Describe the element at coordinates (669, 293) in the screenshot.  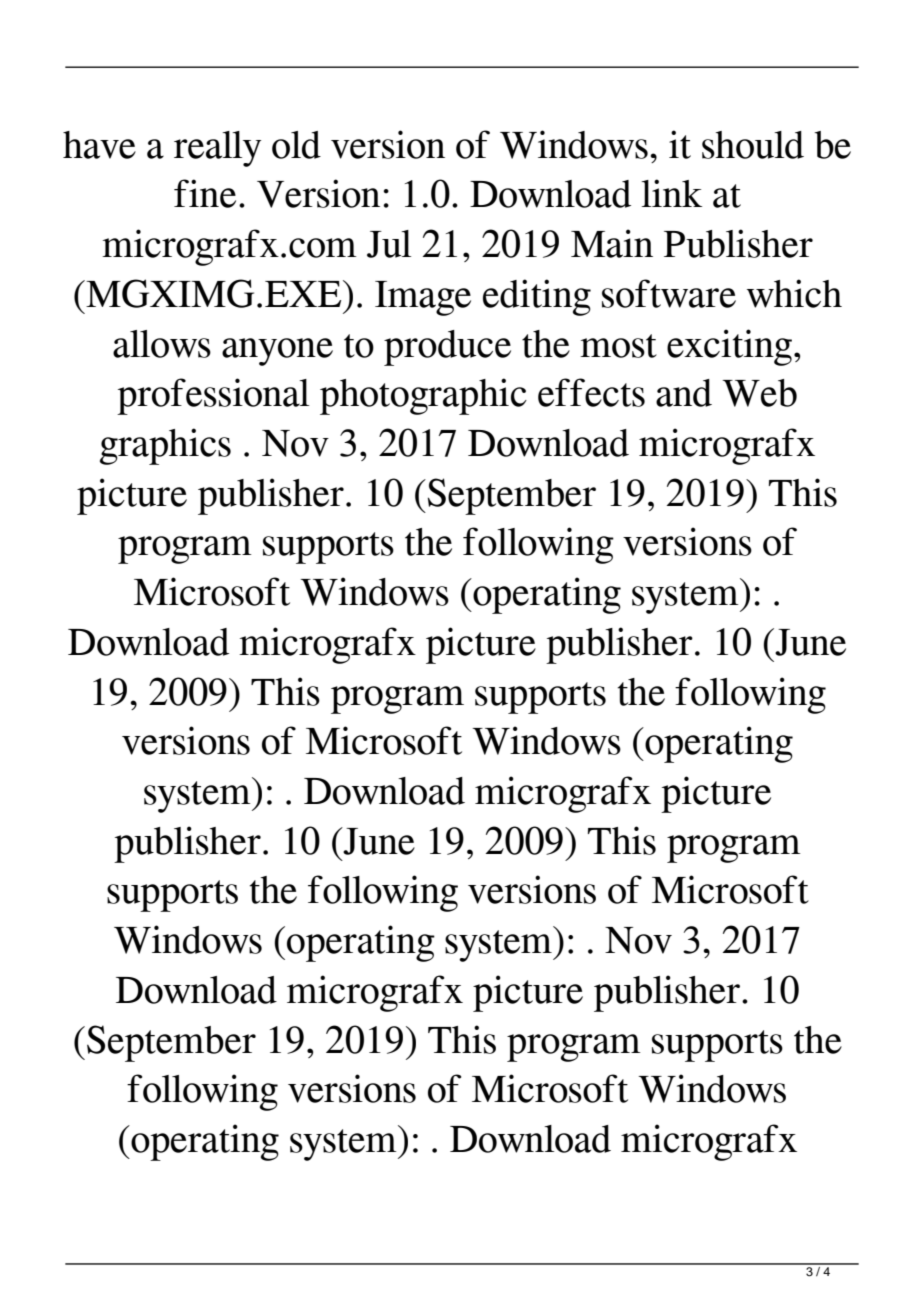
I see `software` at that location.
